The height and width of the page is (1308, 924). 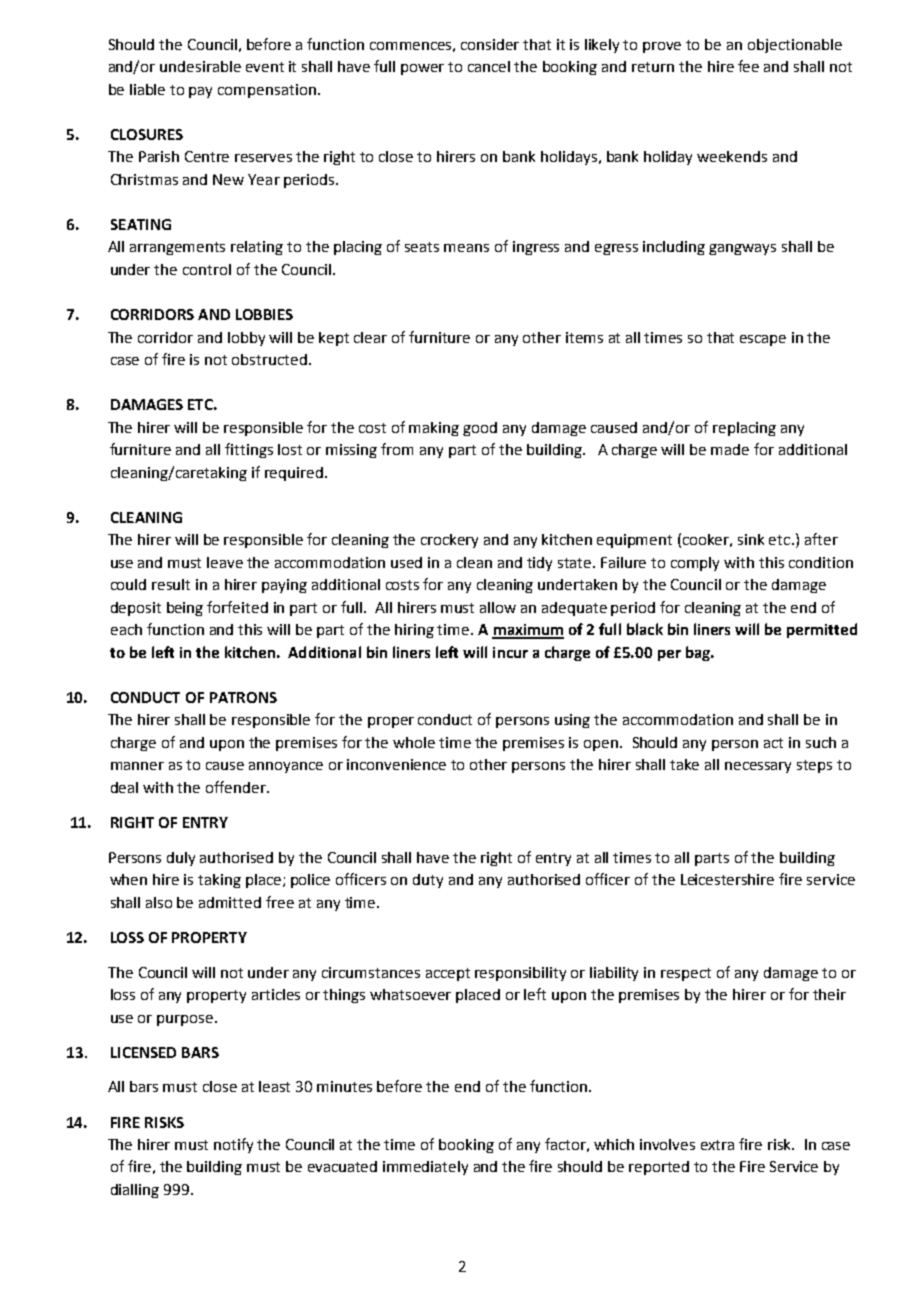 I want to click on cancel, so click(x=489, y=66).
